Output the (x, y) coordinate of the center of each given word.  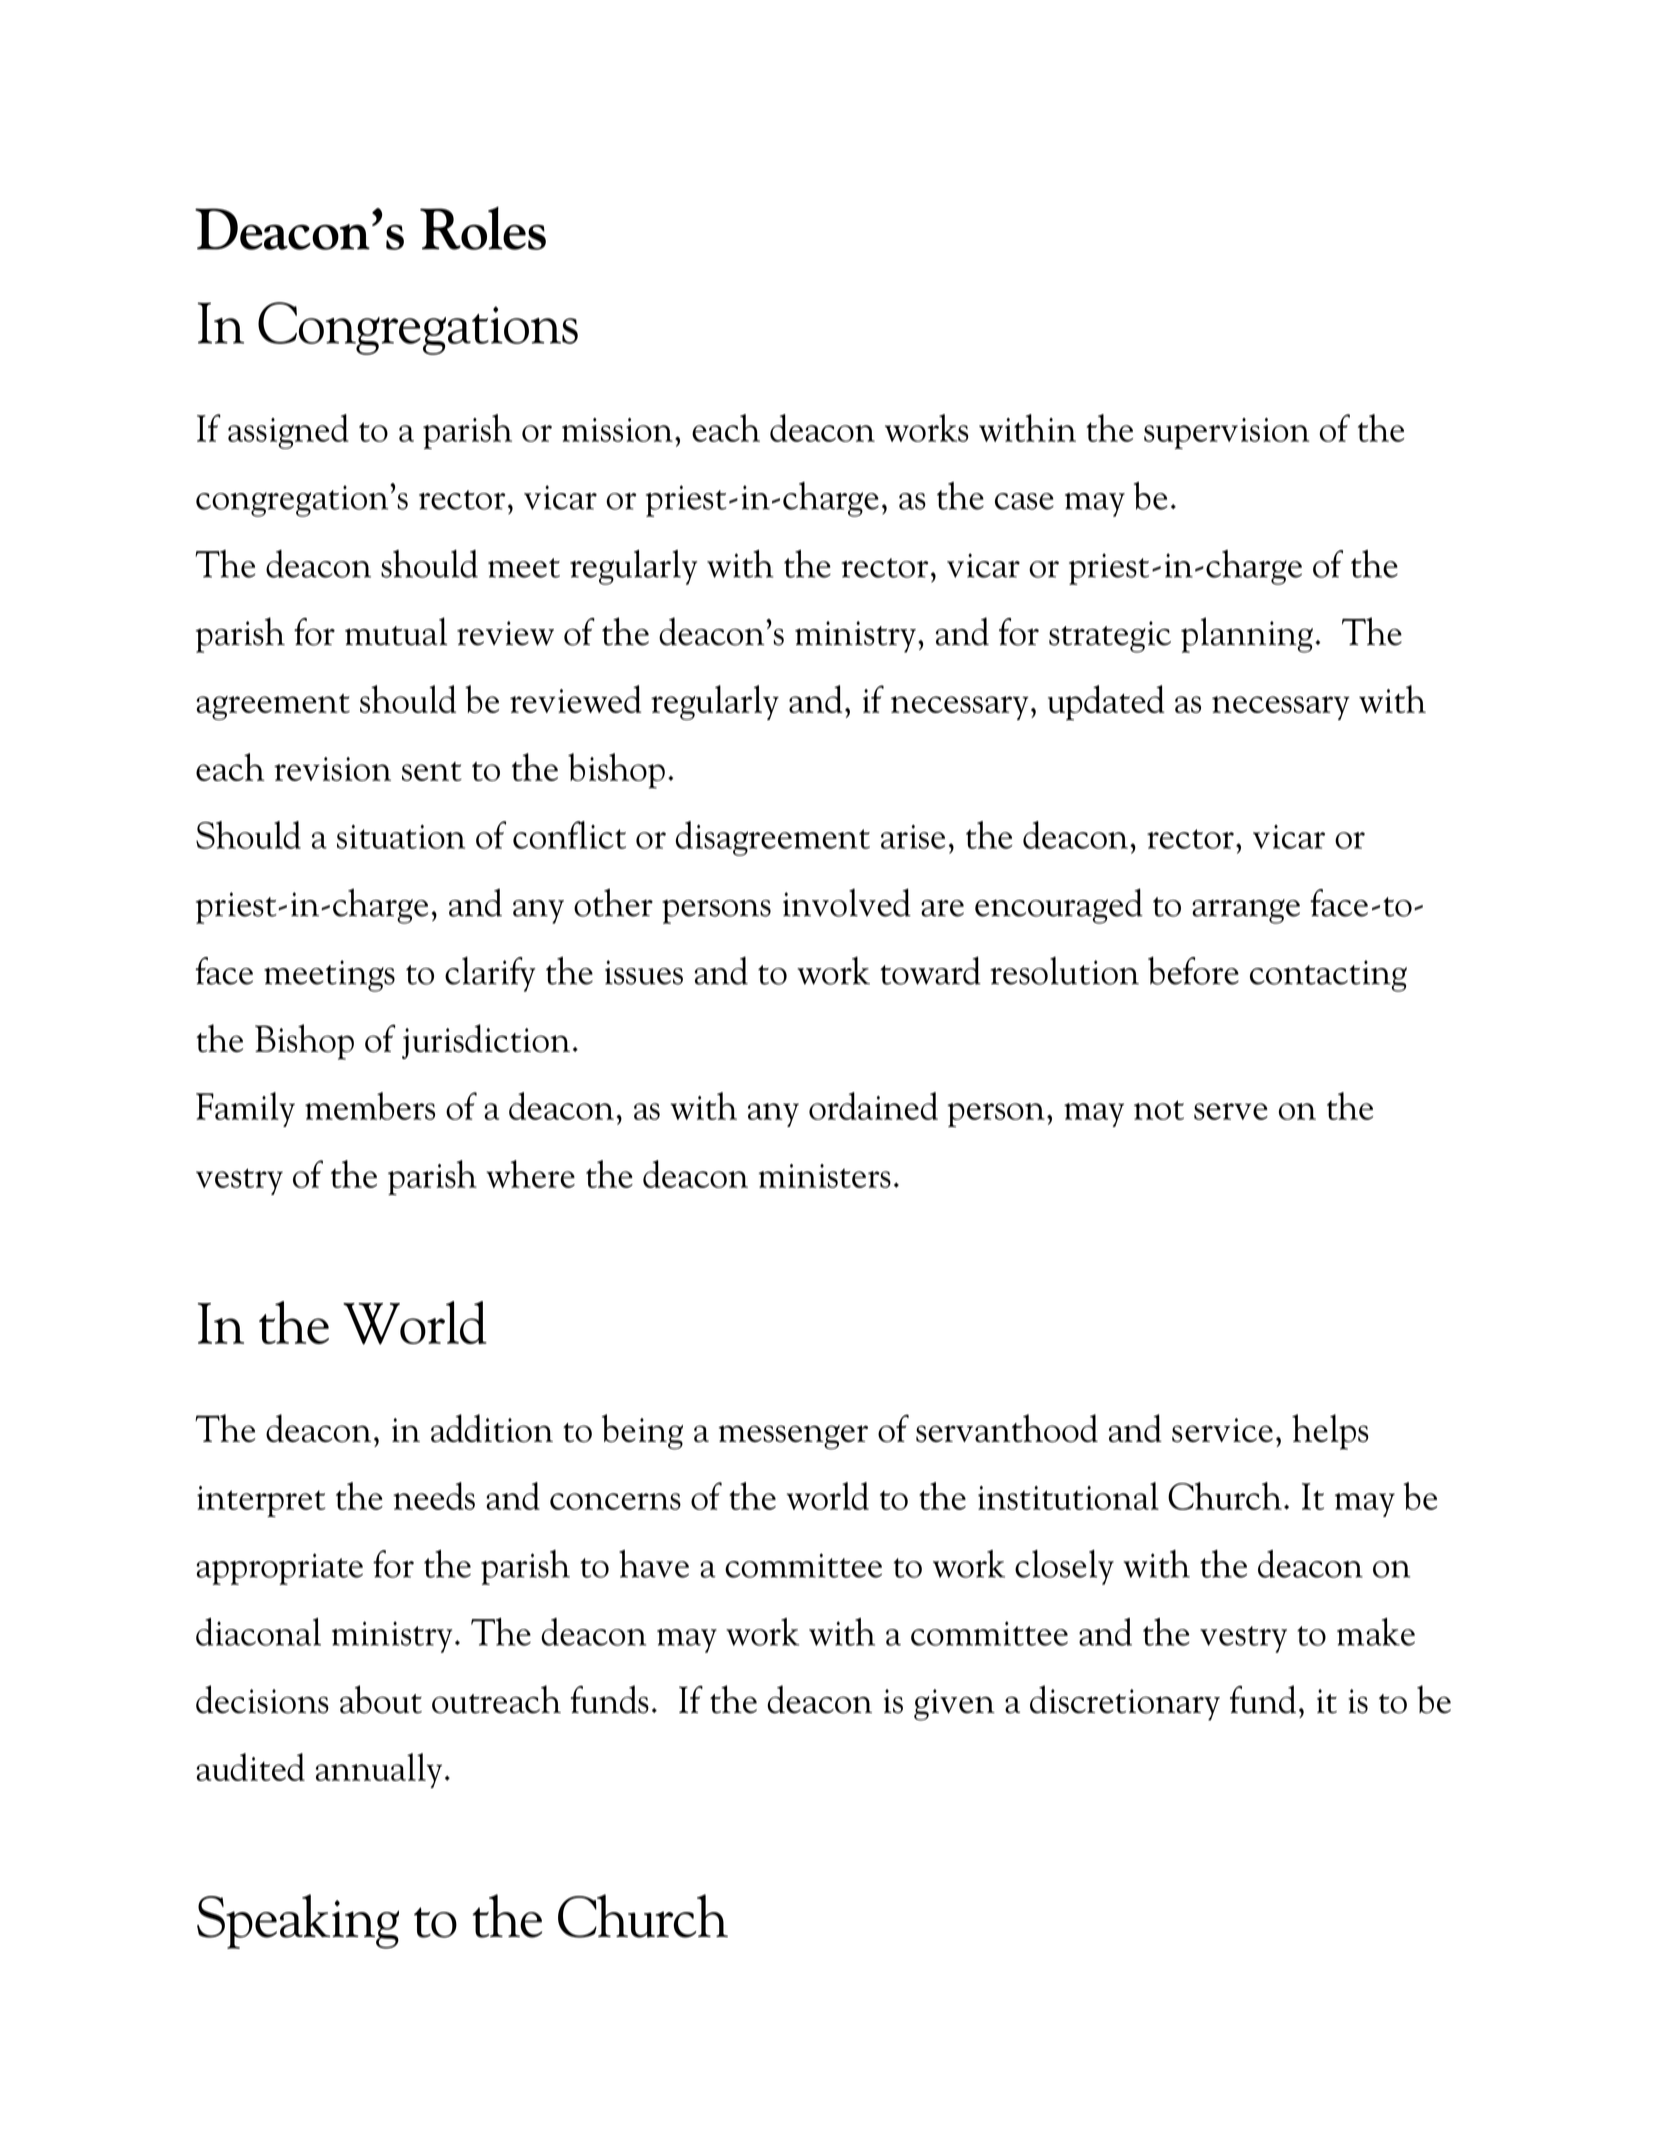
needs (434, 1496)
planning (1247, 635)
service (1222, 1430)
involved (847, 902)
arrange (1246, 911)
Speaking (298, 1921)
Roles (483, 228)
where (530, 1174)
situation (401, 837)
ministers (825, 1176)
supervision (1227, 433)
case (1024, 501)
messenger (793, 1437)
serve (1231, 1111)
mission (617, 430)
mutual (396, 631)
